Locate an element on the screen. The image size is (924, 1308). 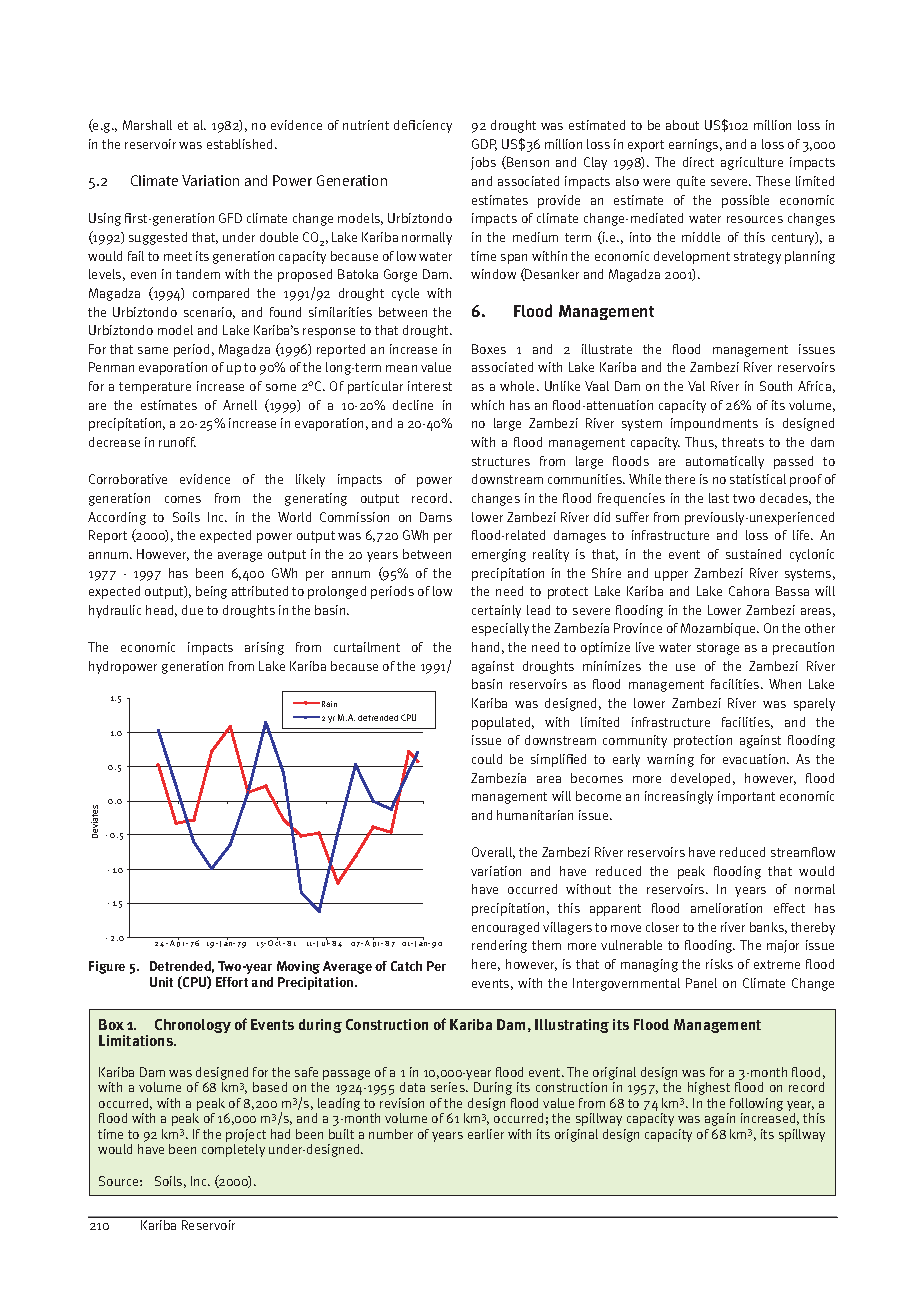
due is located at coordinates (192, 610).
